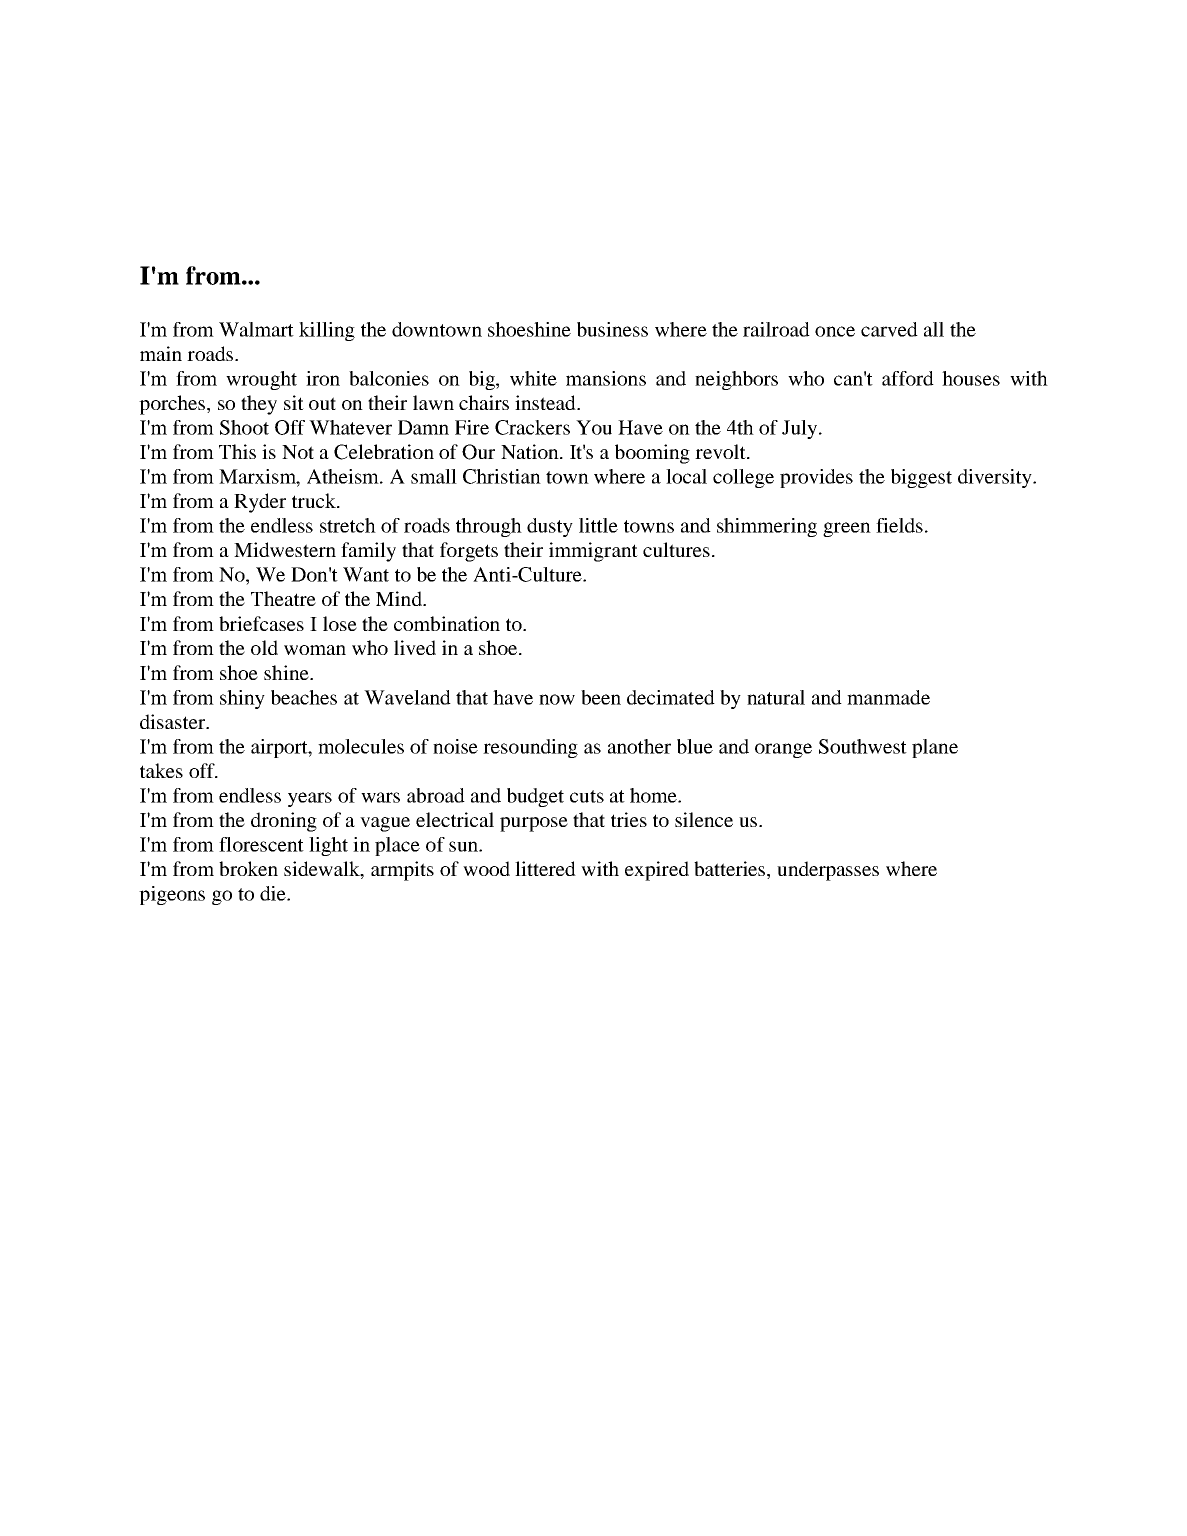  What do you see at coordinates (899, 525) in the document?
I see `fields` at bounding box center [899, 525].
